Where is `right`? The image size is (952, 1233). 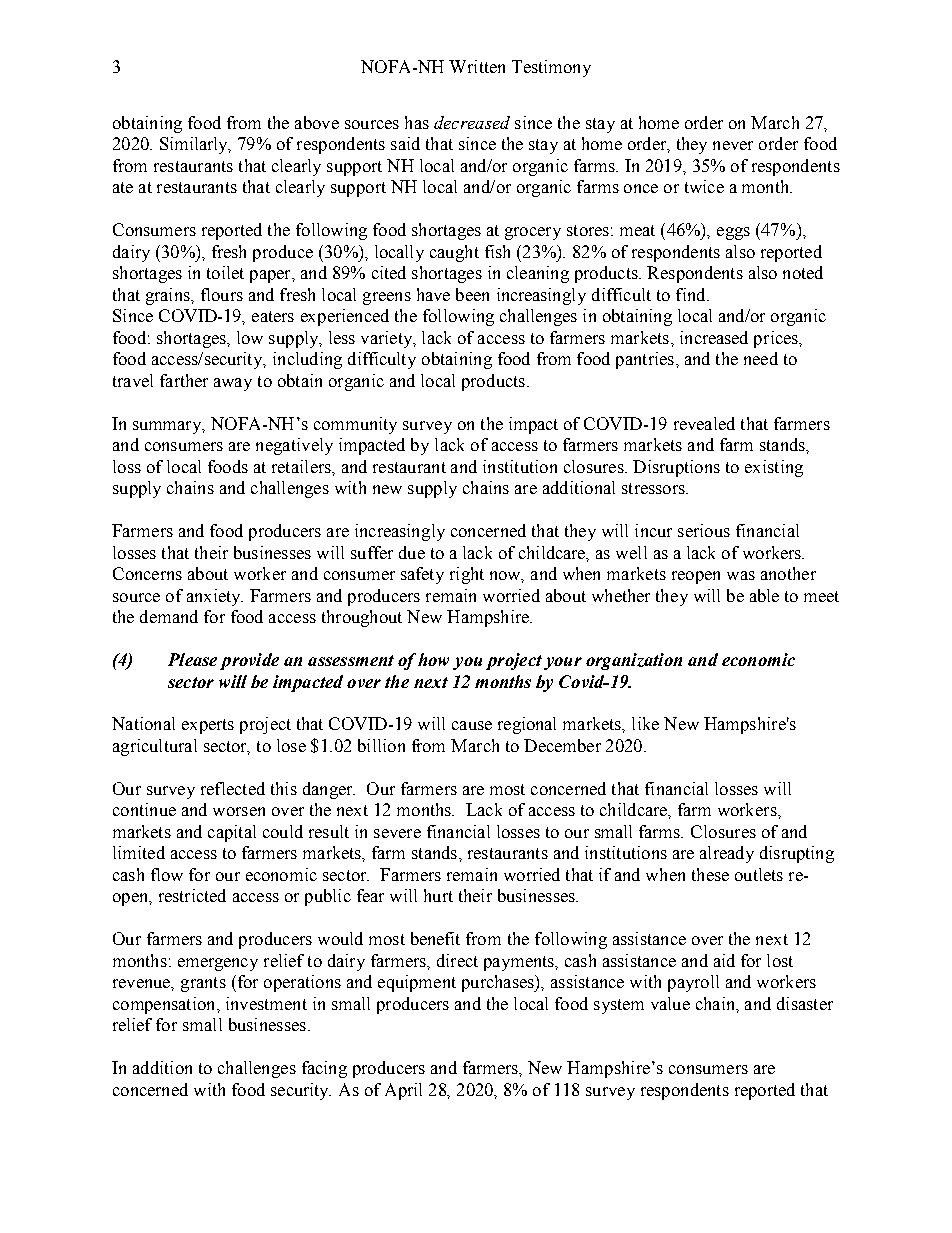
right is located at coordinates (467, 575).
